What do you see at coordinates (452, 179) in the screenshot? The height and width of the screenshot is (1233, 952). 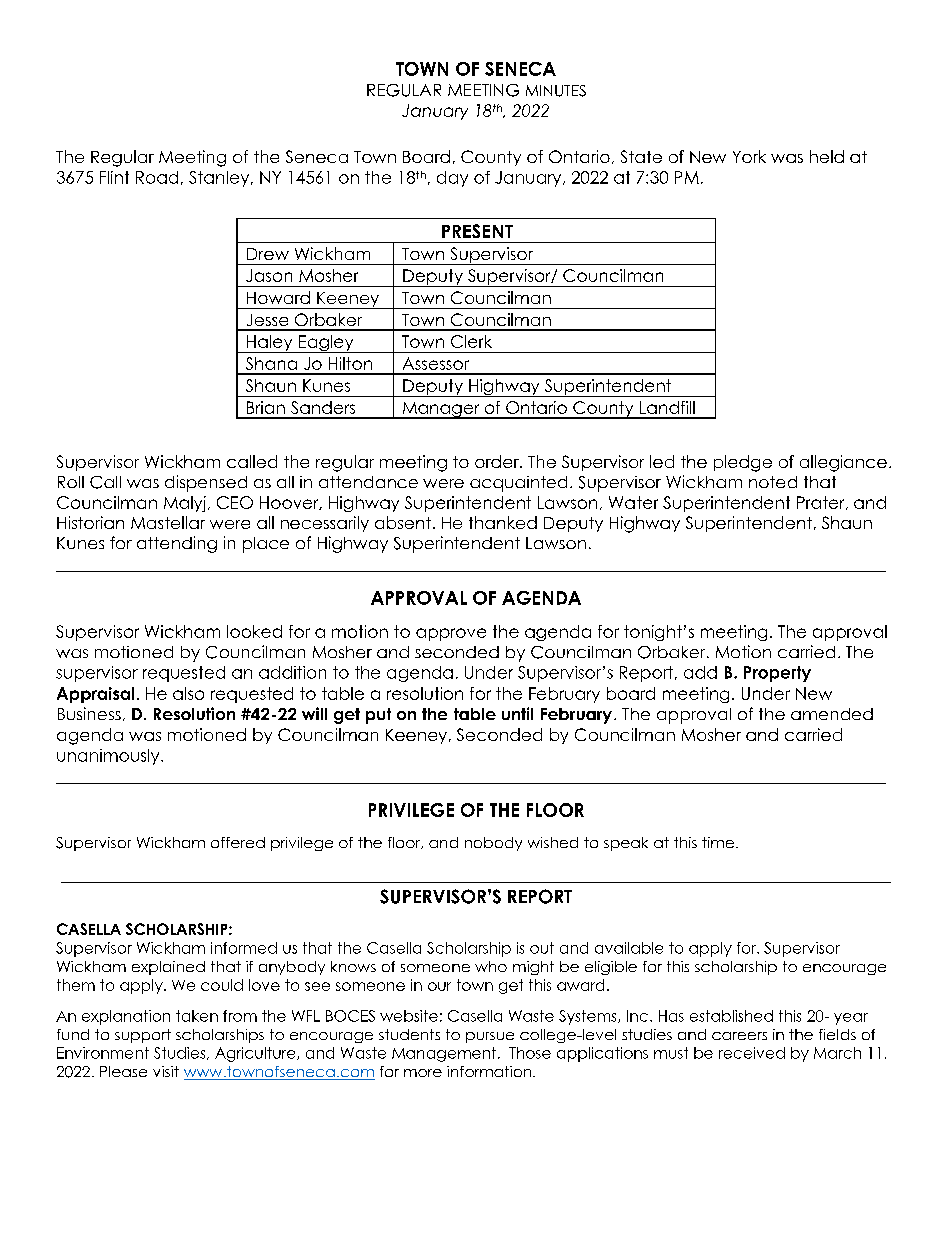 I see `day` at bounding box center [452, 179].
